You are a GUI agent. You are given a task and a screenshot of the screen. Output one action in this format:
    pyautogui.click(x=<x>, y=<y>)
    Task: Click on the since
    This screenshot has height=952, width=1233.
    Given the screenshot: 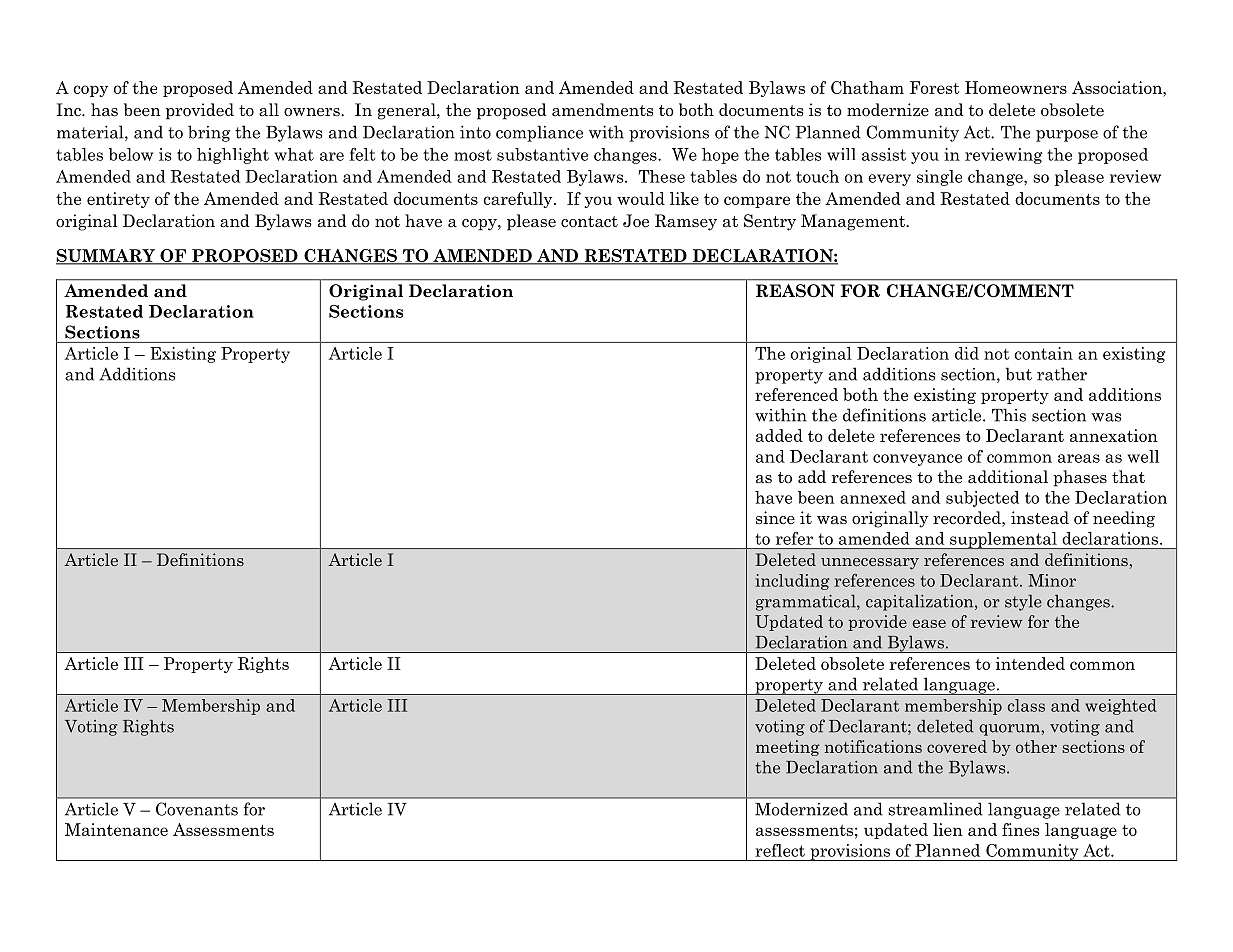 What is the action you would take?
    pyautogui.click(x=775, y=518)
